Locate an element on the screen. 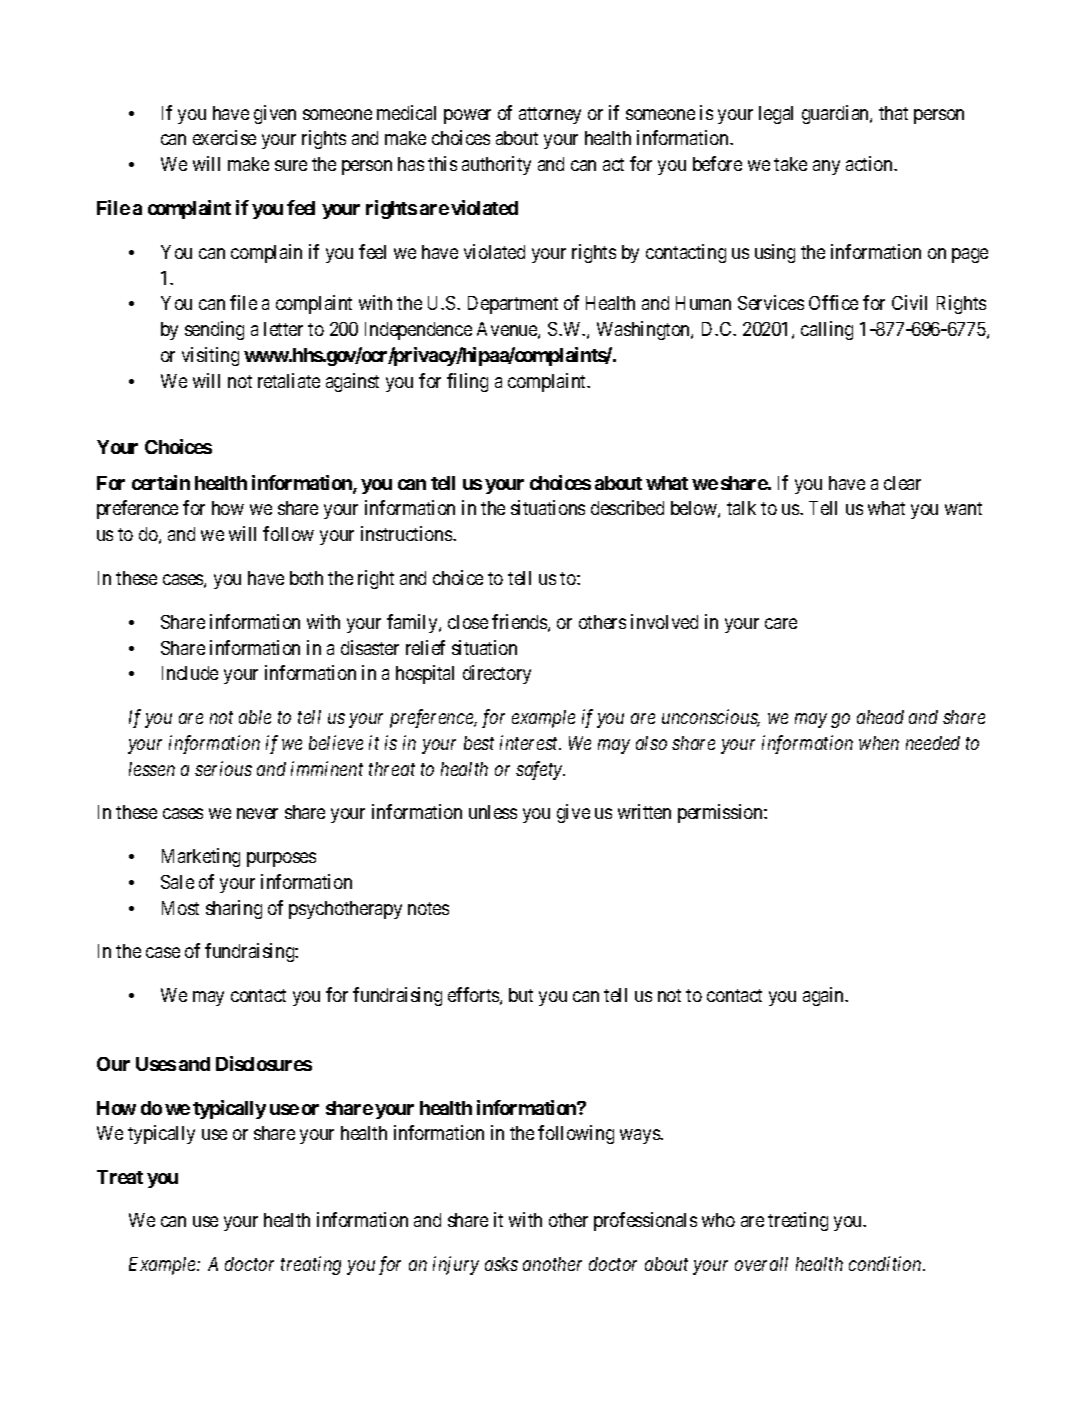  asks is located at coordinates (501, 1264).
